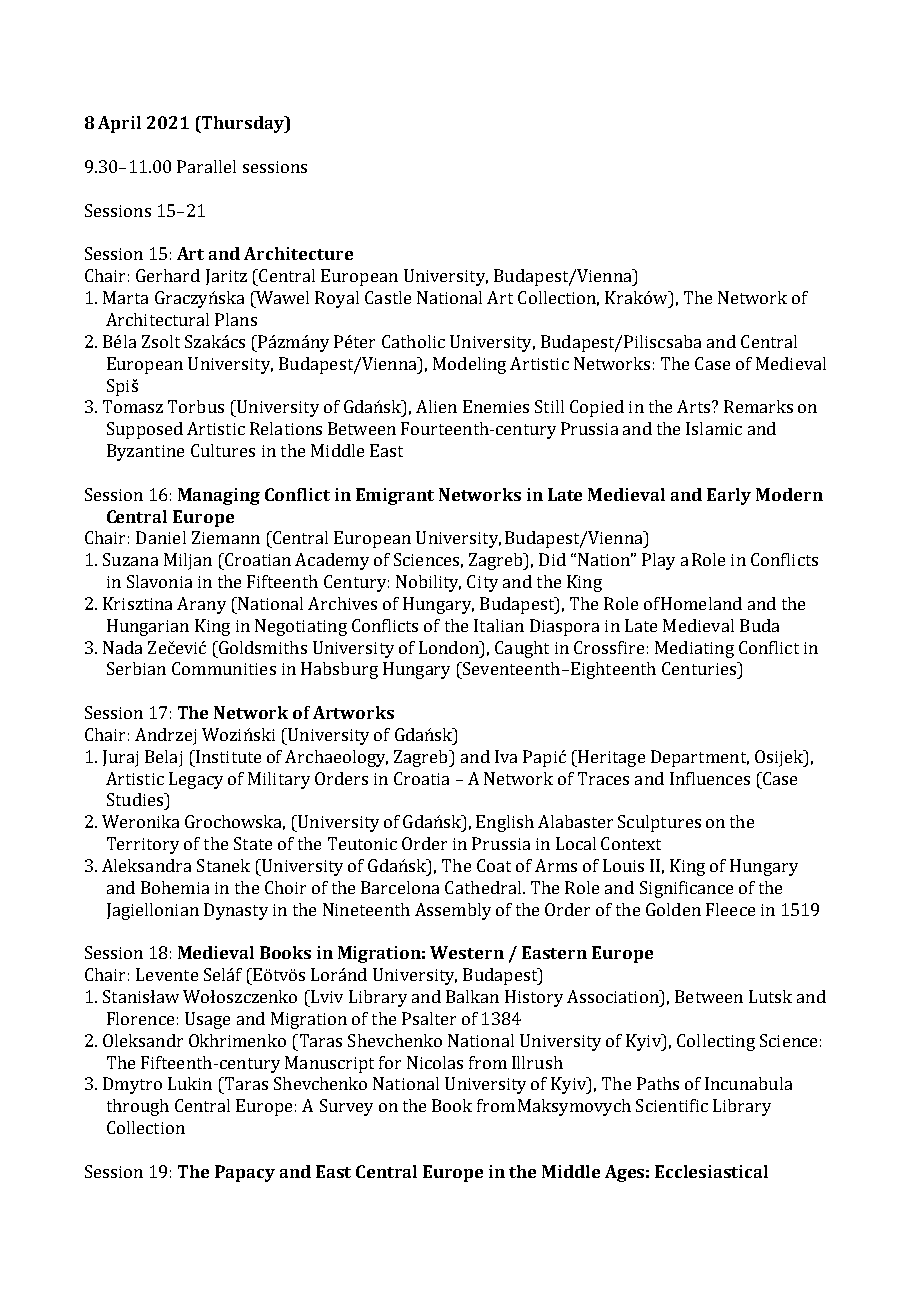 The height and width of the screenshot is (1307, 924). What do you see at coordinates (298, 253) in the screenshot?
I see `Architecture` at bounding box center [298, 253].
